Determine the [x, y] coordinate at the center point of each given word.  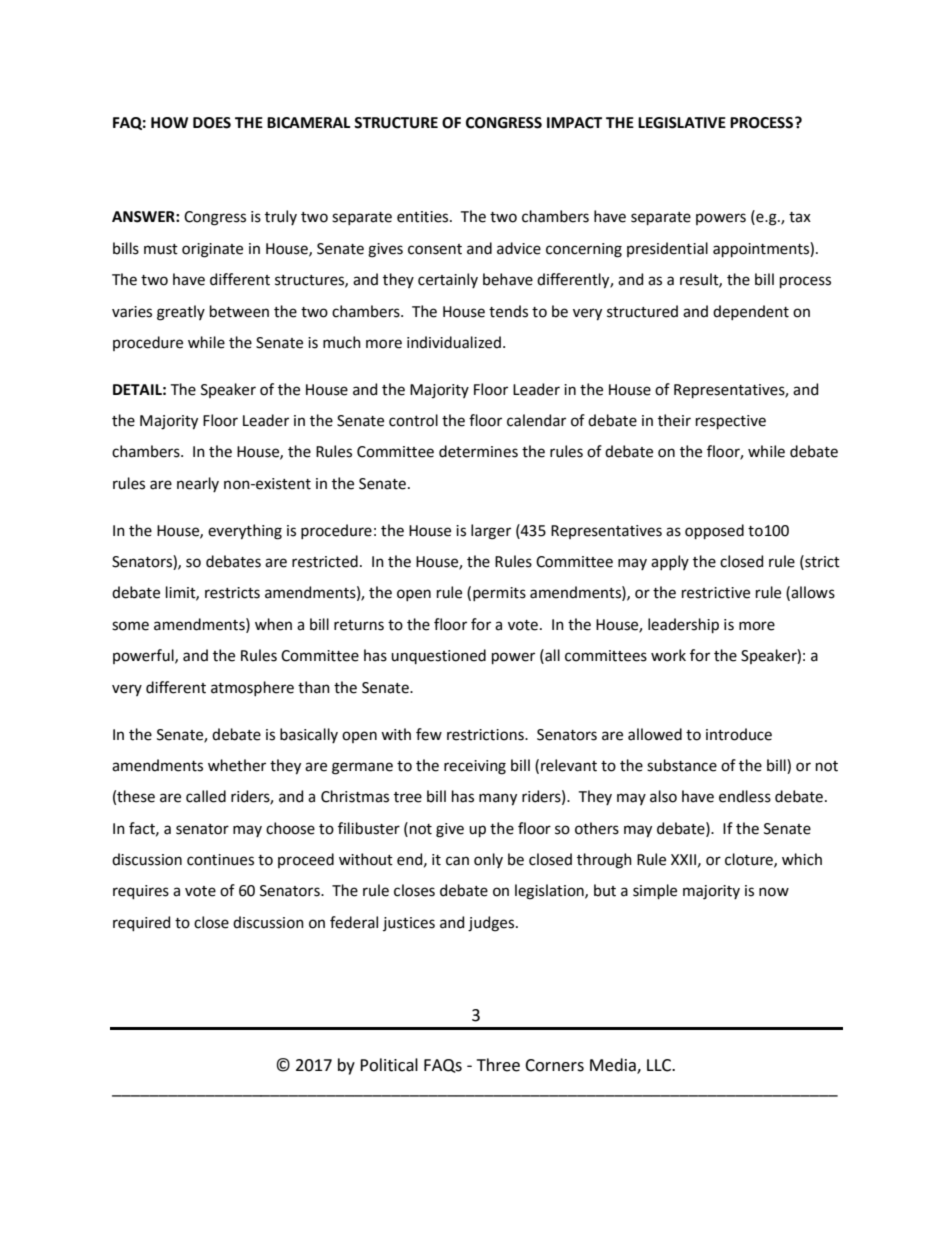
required [141, 923]
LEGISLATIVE [682, 123]
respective [731, 422]
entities [424, 217]
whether [237, 765]
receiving [475, 767]
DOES [212, 123]
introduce [739, 734]
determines [478, 451]
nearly [198, 484]
